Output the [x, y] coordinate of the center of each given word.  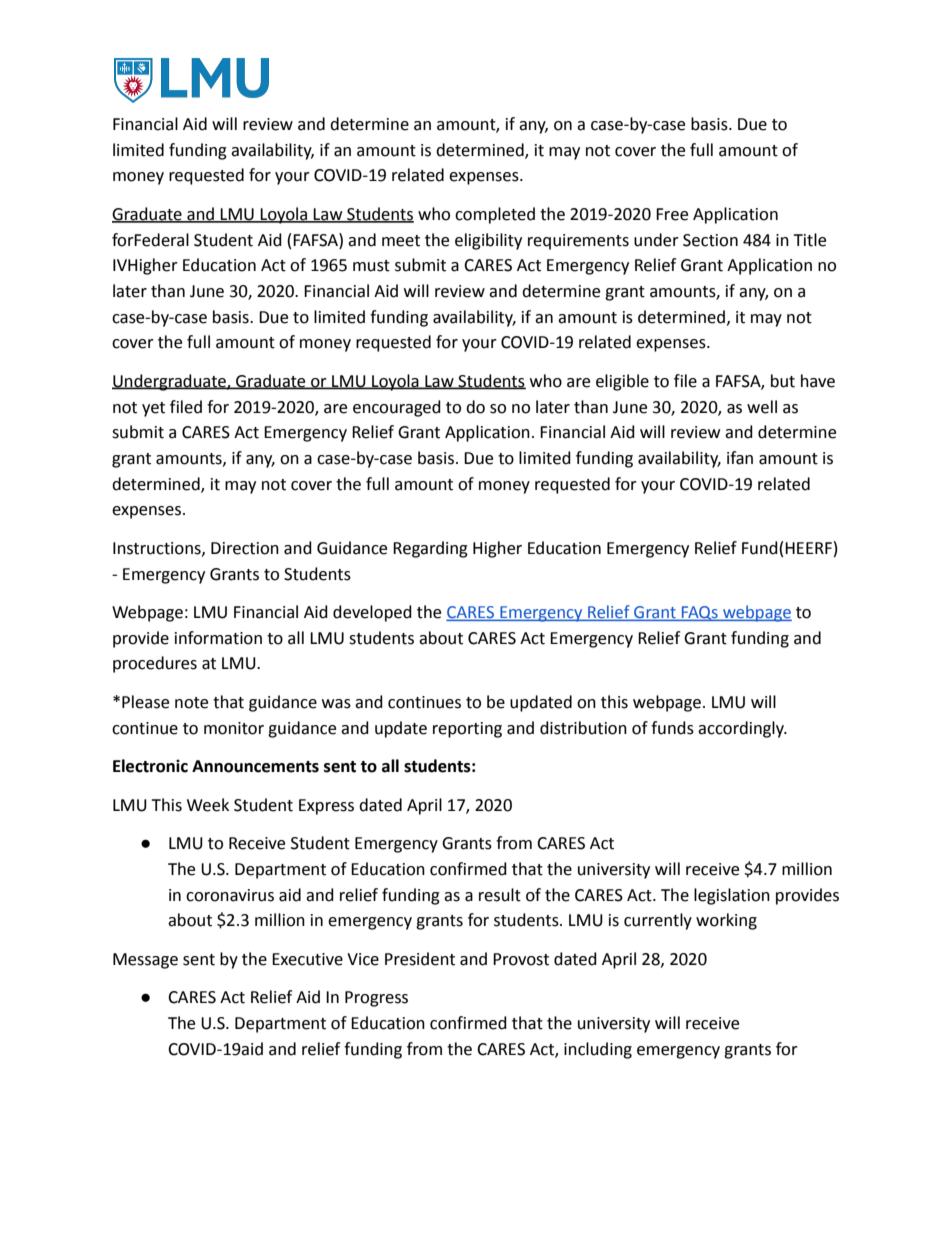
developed [372, 613]
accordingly [742, 729]
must [371, 266]
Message [145, 961]
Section [710, 240]
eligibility [488, 241]
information [218, 638]
